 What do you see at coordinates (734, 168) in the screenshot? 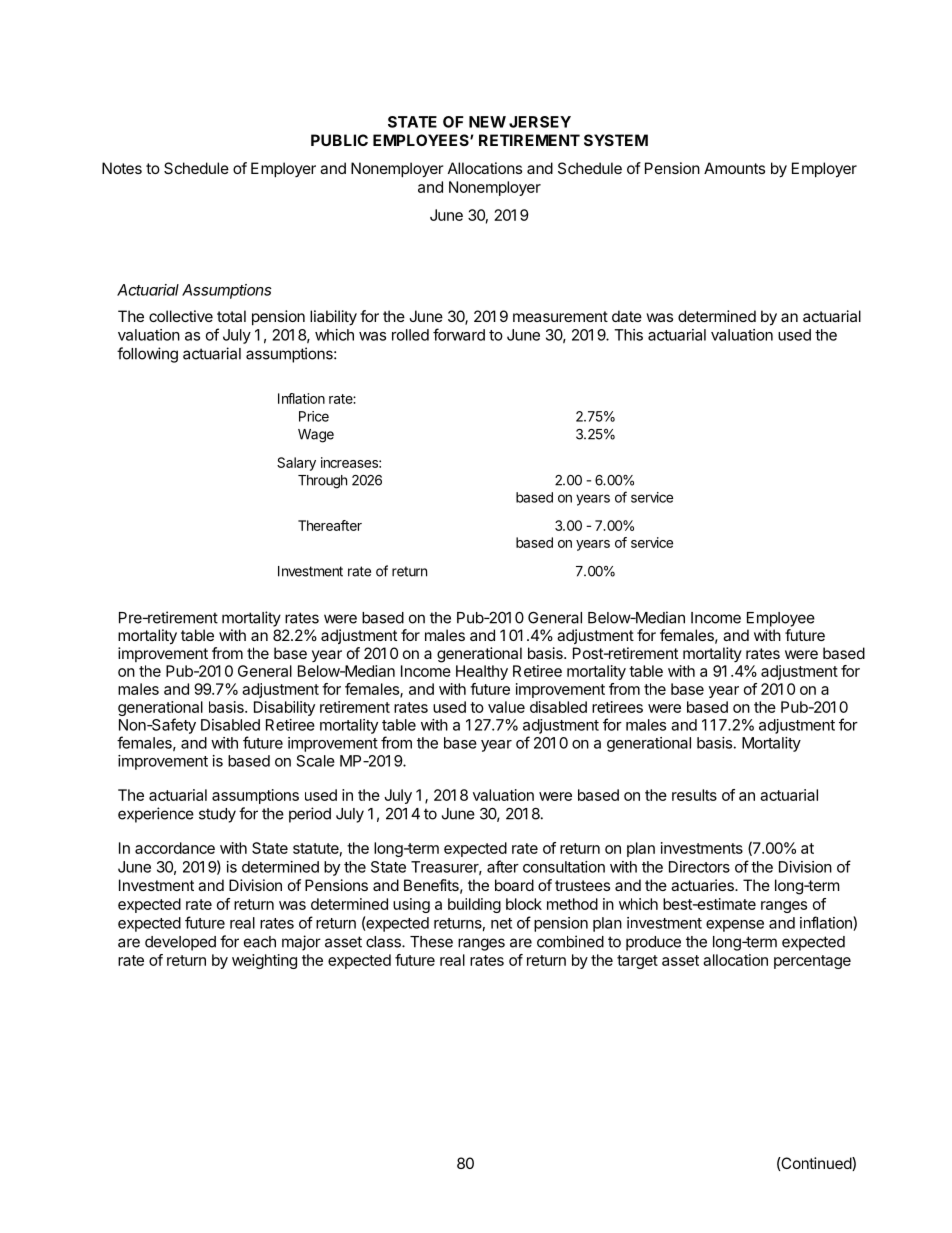
I see `Amounts` at bounding box center [734, 168].
